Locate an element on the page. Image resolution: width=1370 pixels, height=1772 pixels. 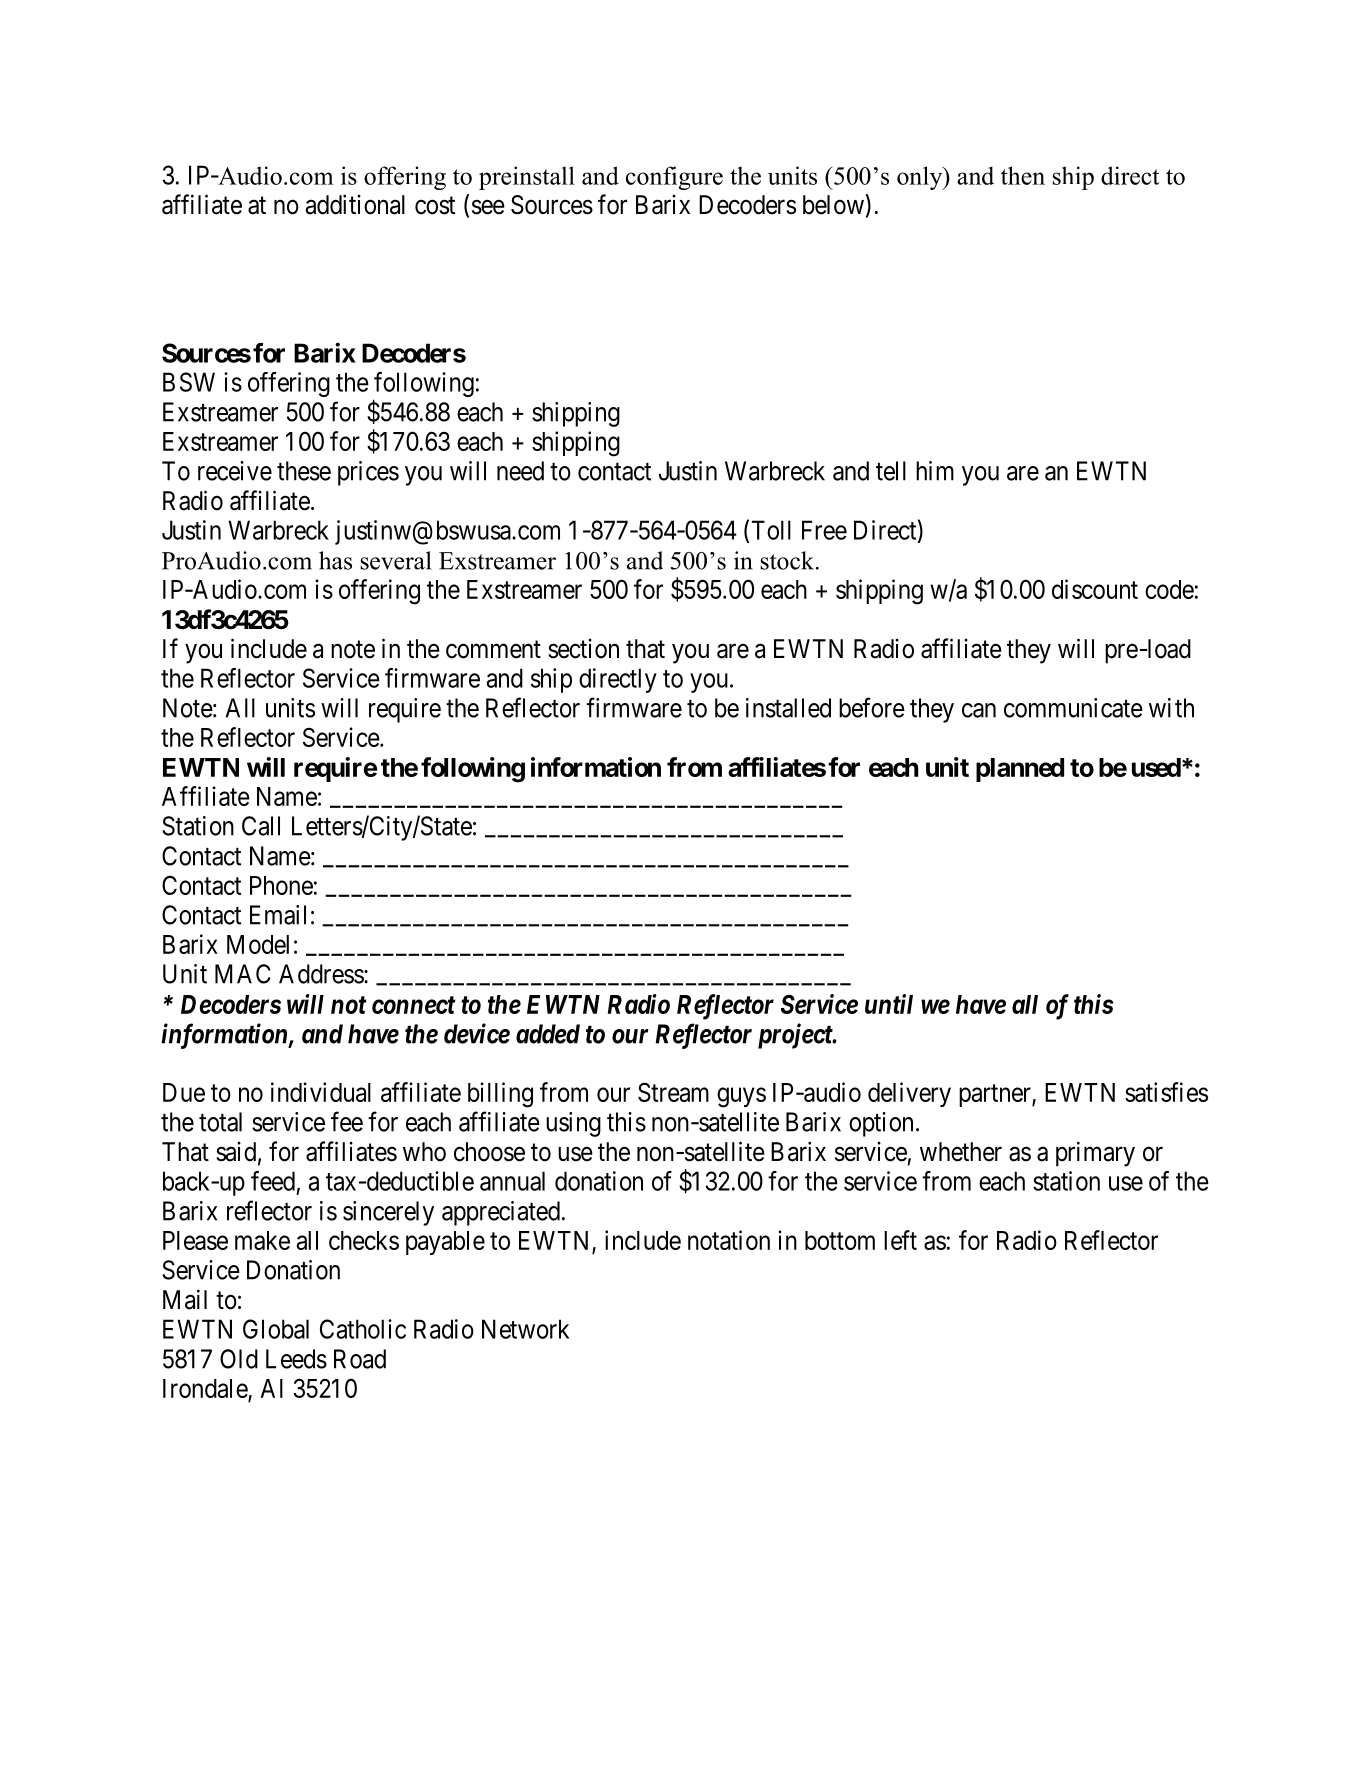
planned is located at coordinates (1020, 770).
